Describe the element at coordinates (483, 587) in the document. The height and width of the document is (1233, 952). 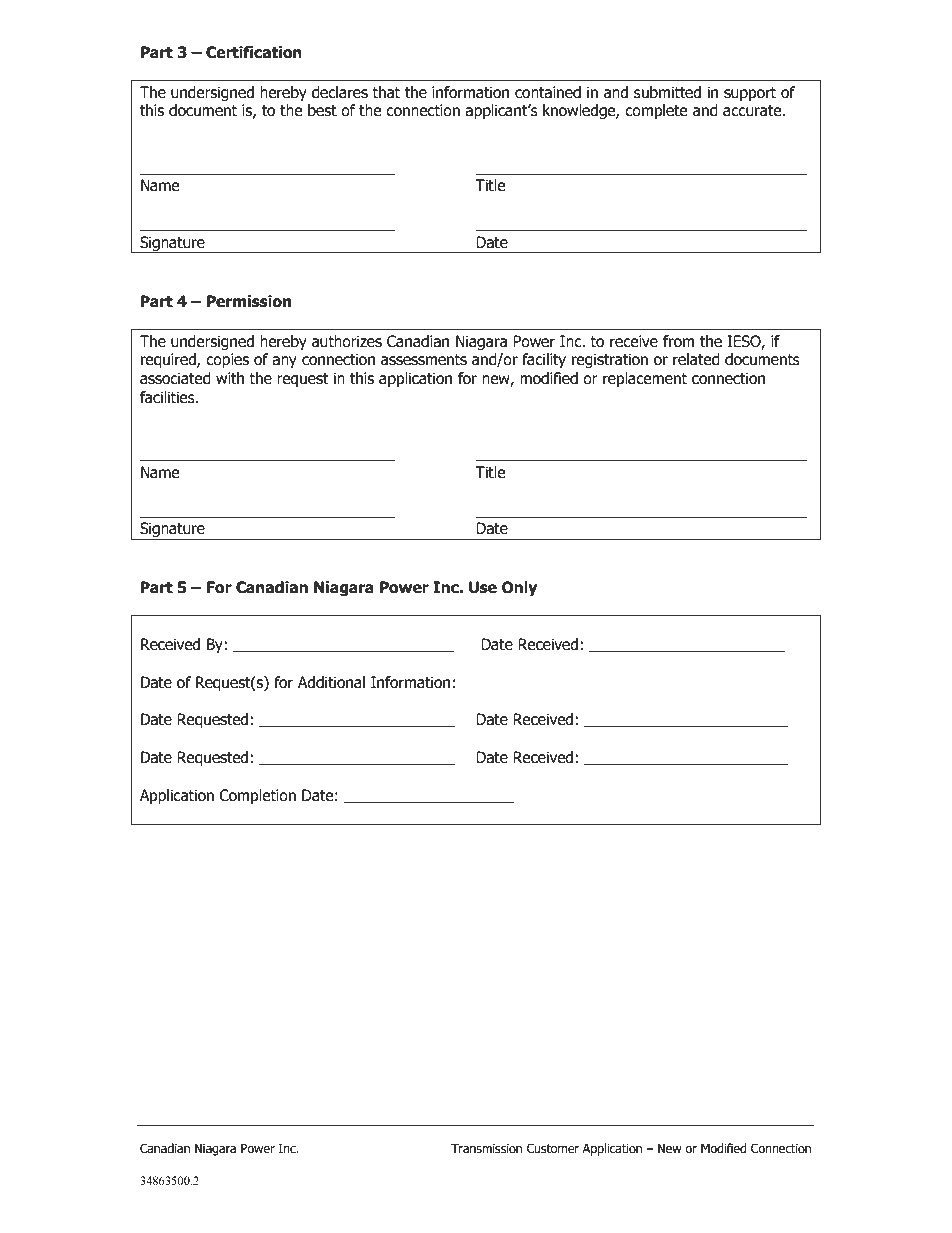
I see `Use` at that location.
